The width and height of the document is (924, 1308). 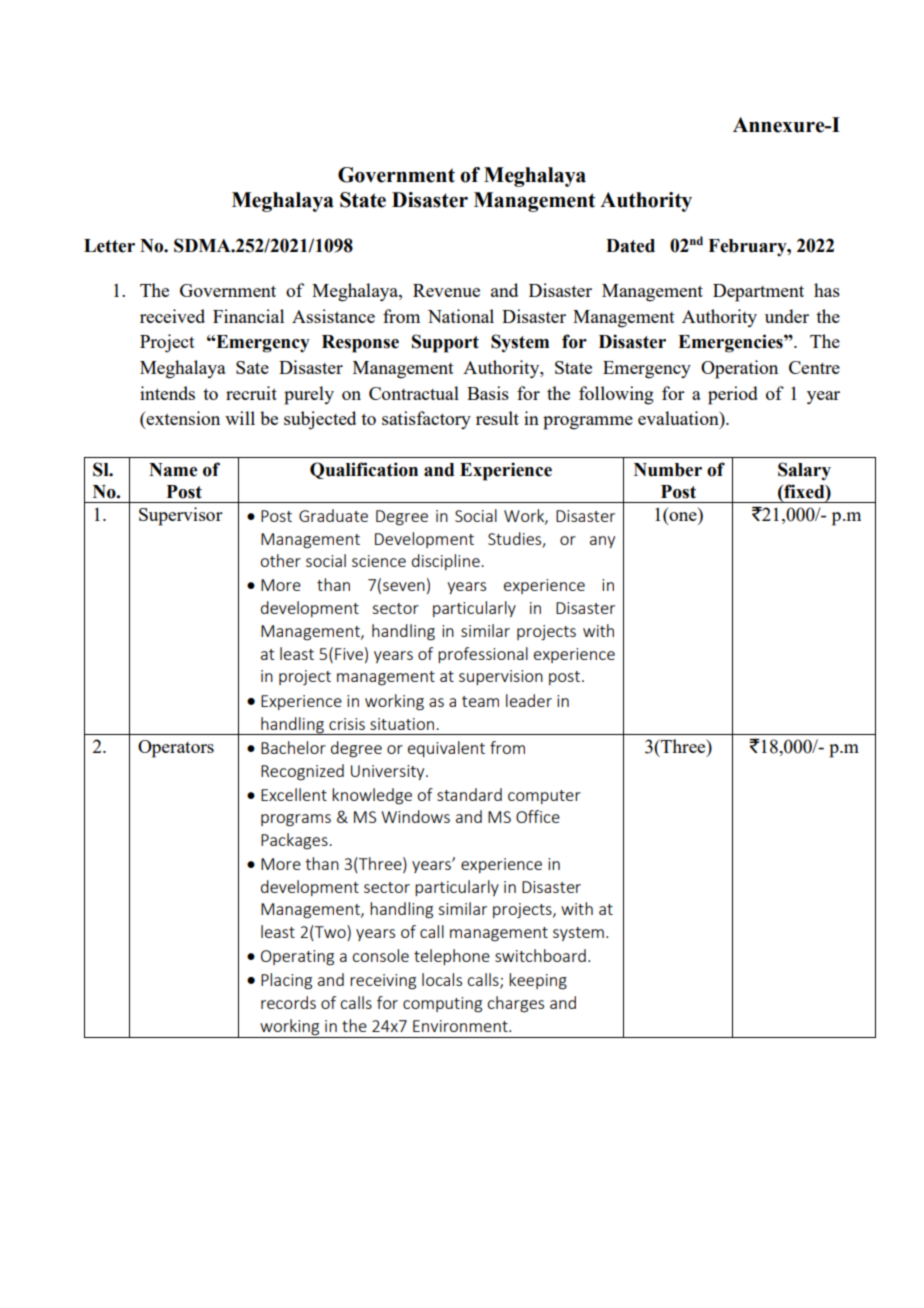 I want to click on Revenue, so click(x=446, y=290).
